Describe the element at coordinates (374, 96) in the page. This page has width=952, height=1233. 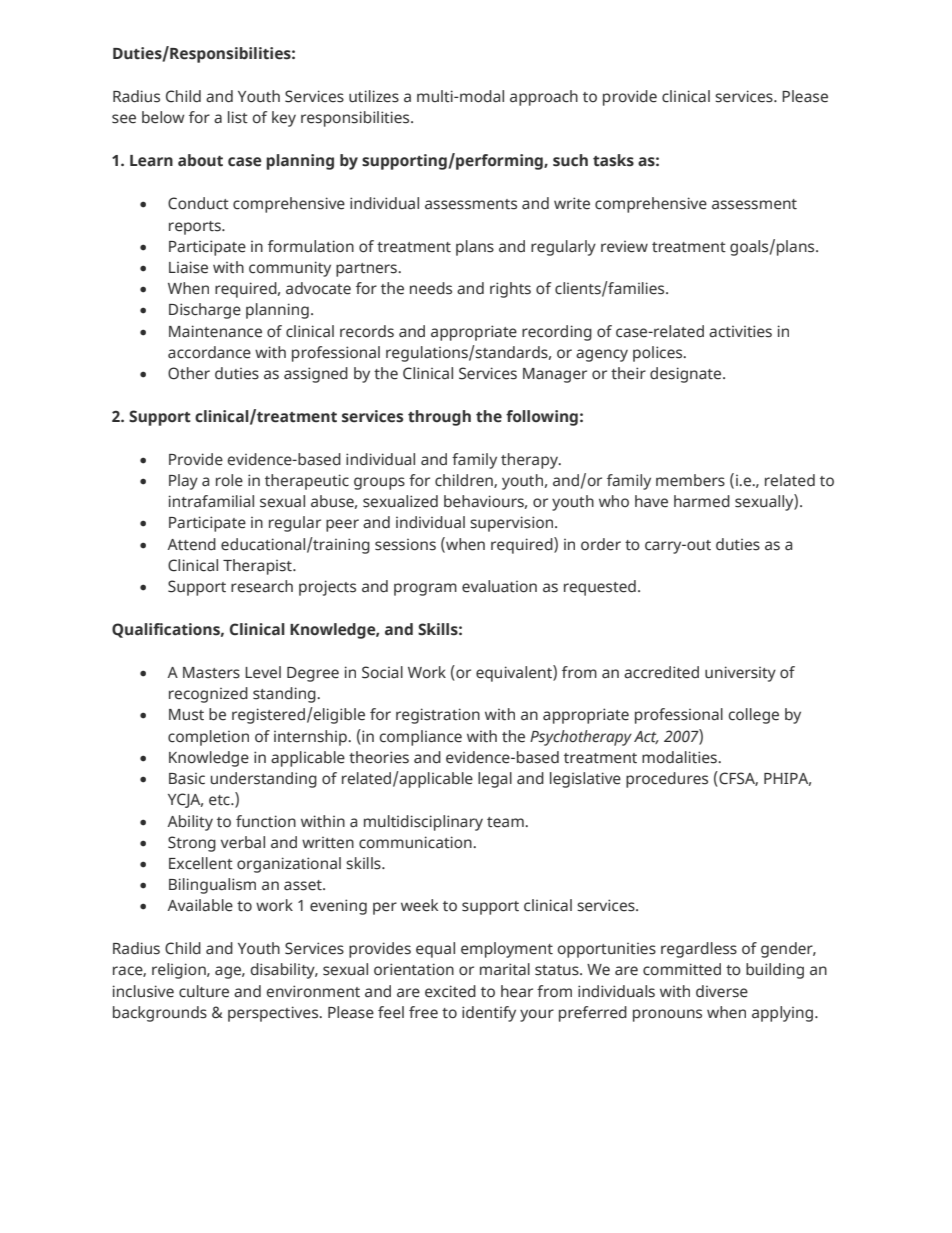
I see `utilizes` at that location.
